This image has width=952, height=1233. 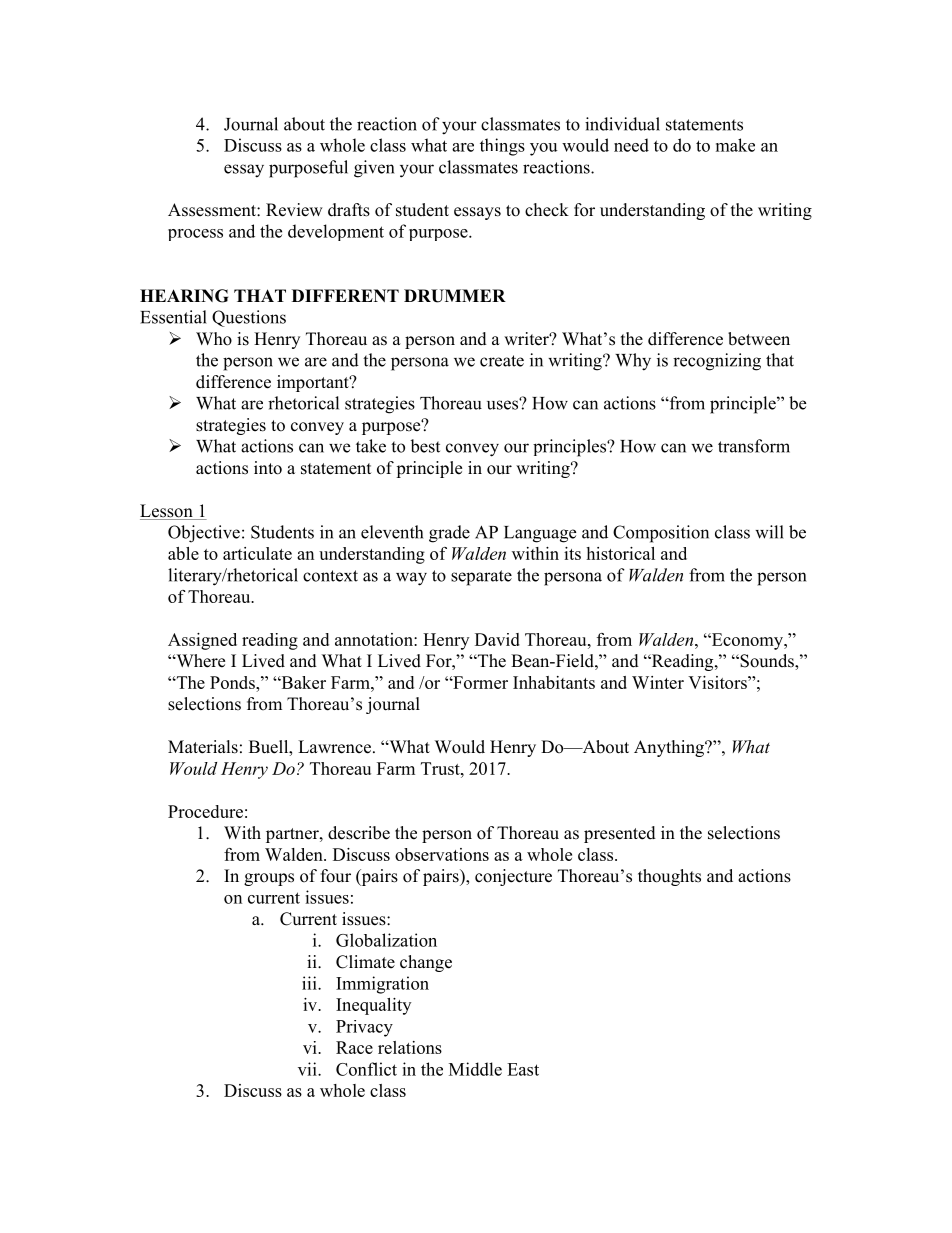 What do you see at coordinates (308, 1069) in the image?
I see `vii` at bounding box center [308, 1069].
